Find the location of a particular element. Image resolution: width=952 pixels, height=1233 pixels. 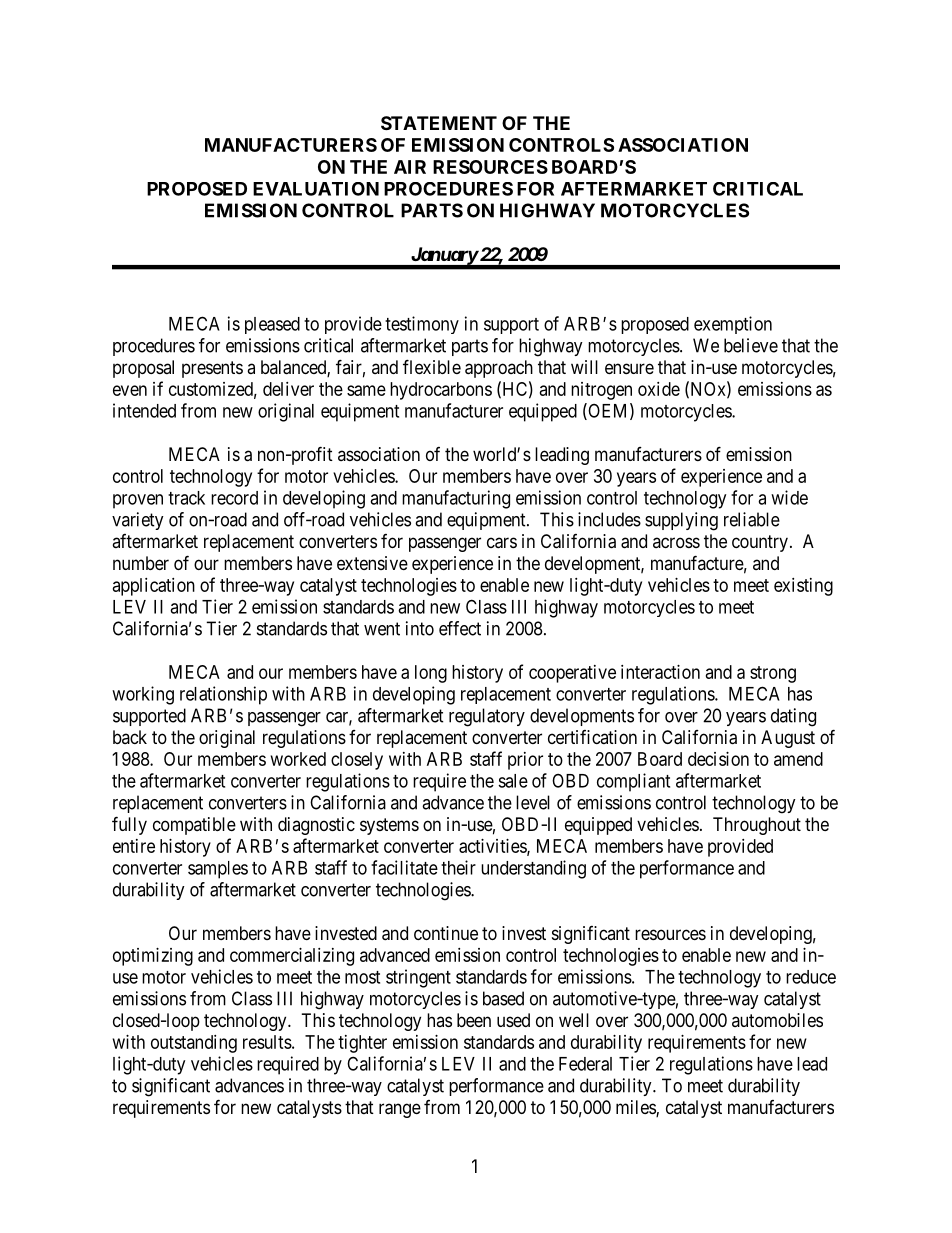

regulatory is located at coordinates (487, 717).
